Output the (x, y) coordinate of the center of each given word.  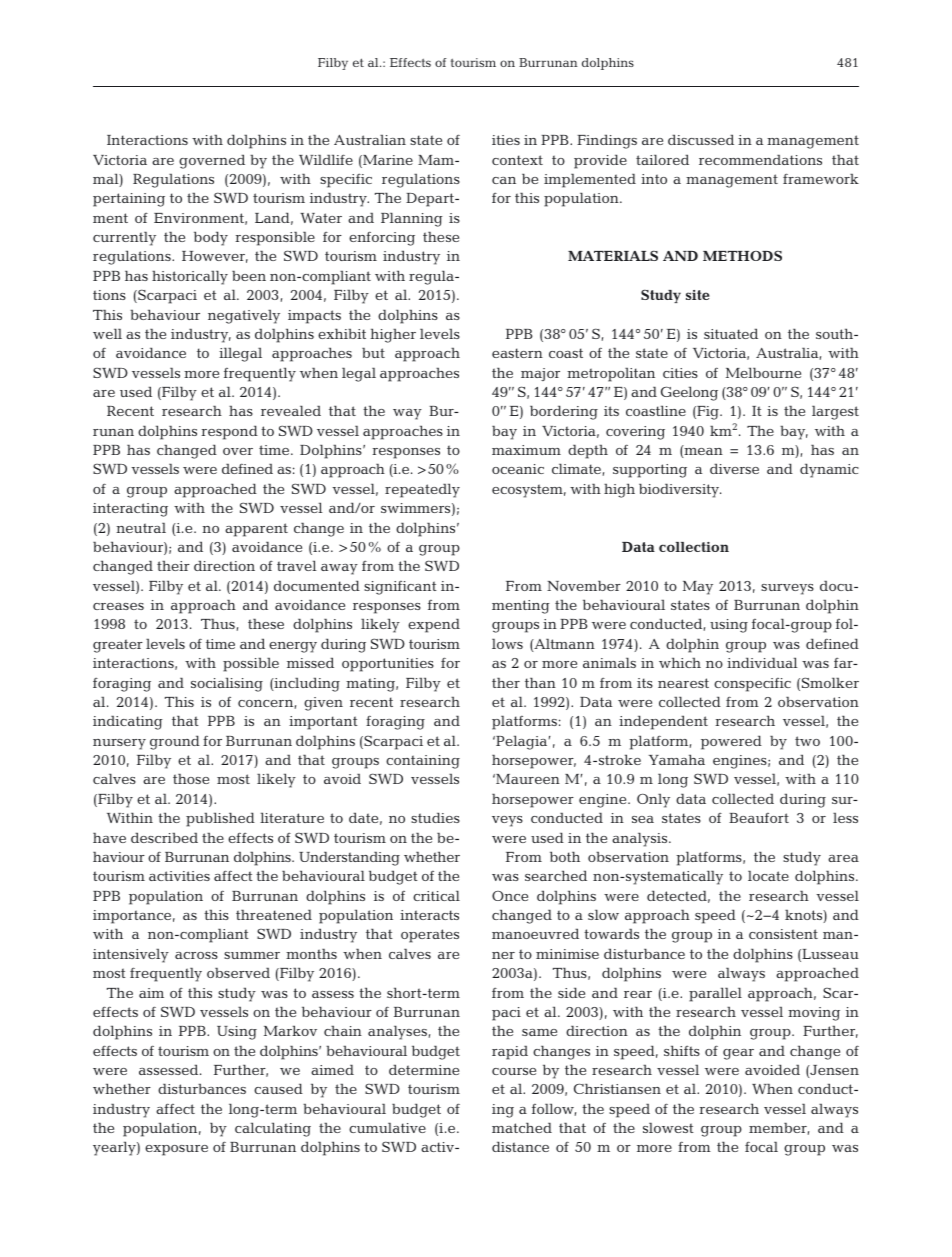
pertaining (129, 200)
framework (821, 178)
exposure (176, 1150)
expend (434, 625)
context (517, 160)
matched (522, 1127)
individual (762, 662)
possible (251, 665)
